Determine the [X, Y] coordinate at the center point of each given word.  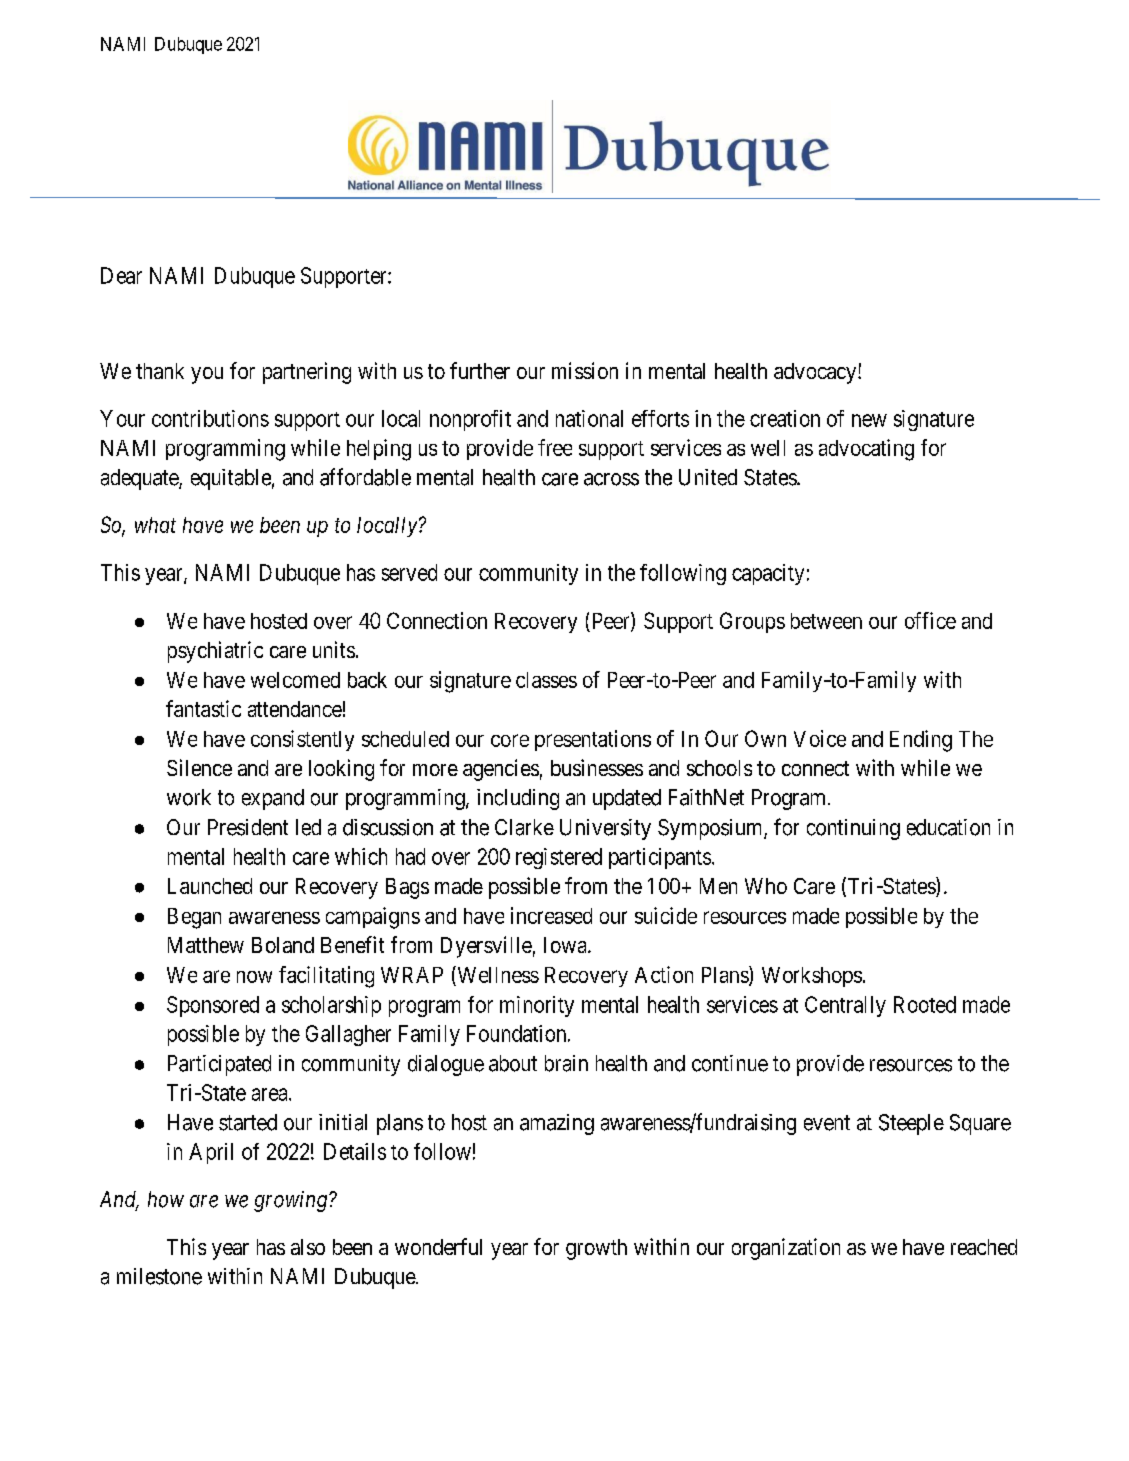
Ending [921, 741]
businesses [597, 767]
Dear [121, 275]
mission [585, 370]
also [308, 1247]
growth [596, 1249]
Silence [199, 767]
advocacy [816, 373]
